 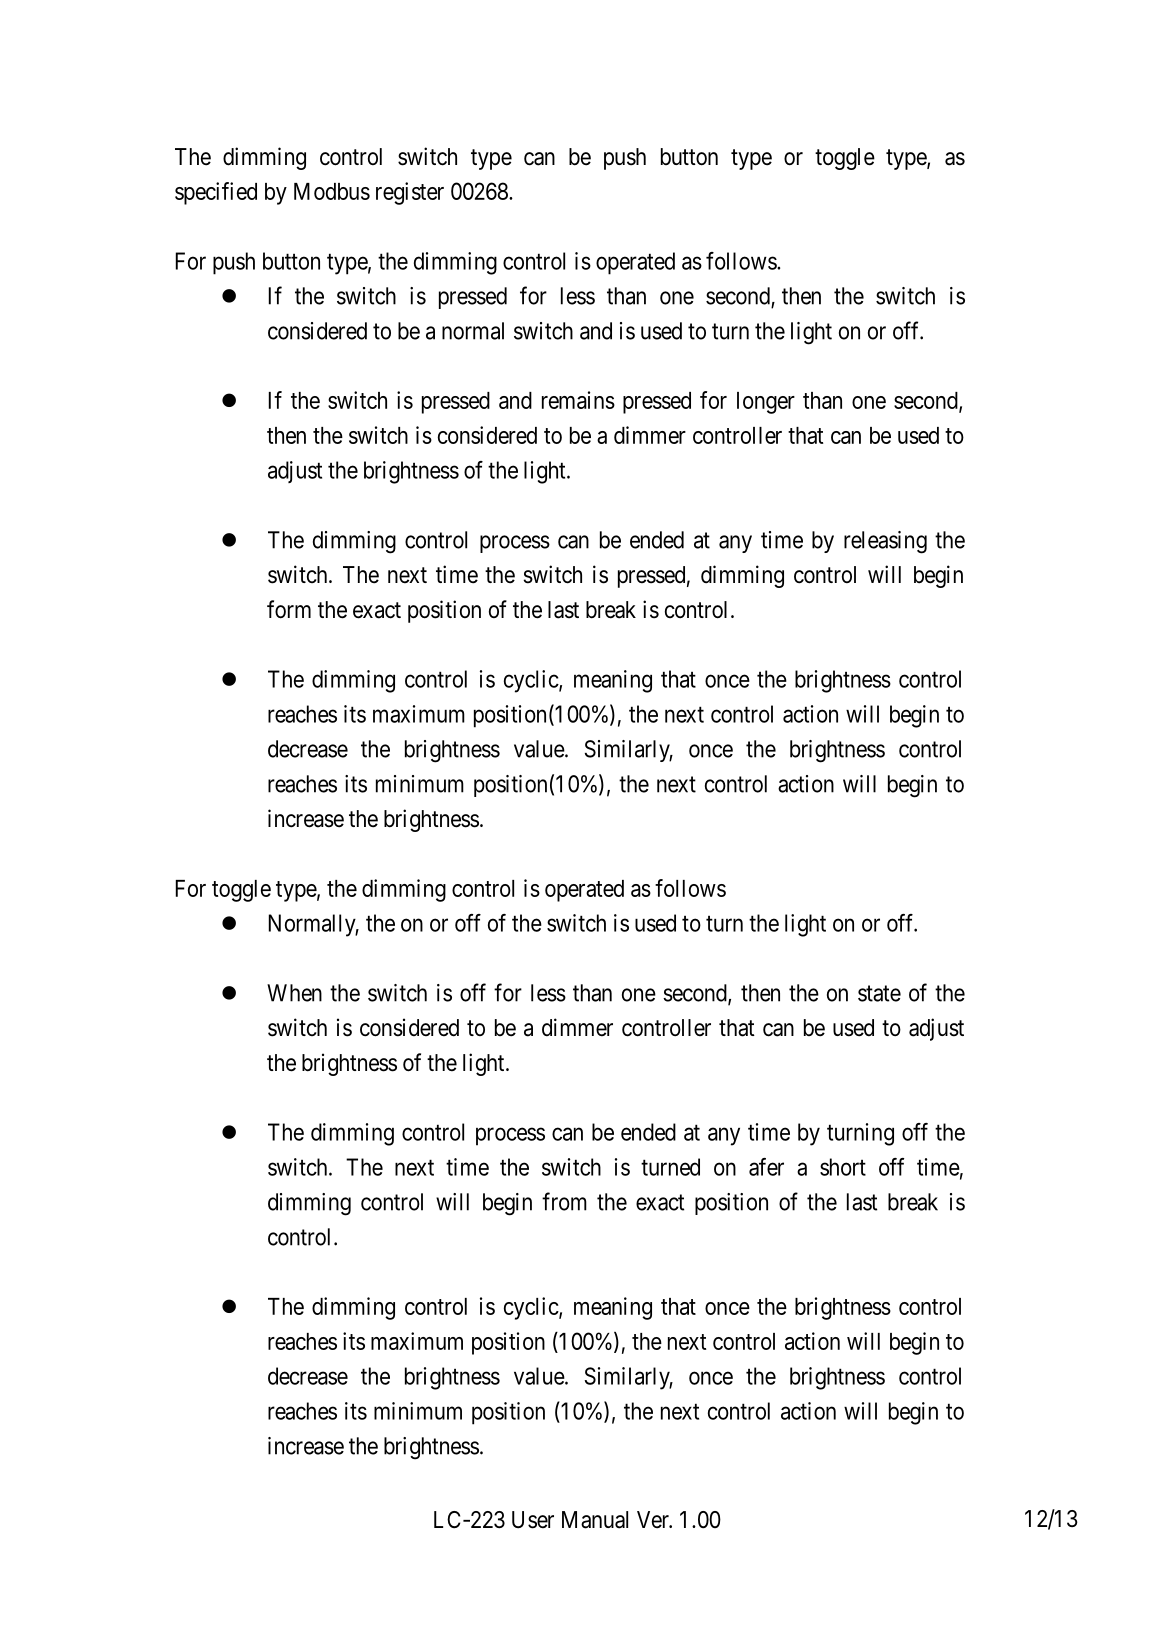 I want to click on register, so click(x=410, y=193).
